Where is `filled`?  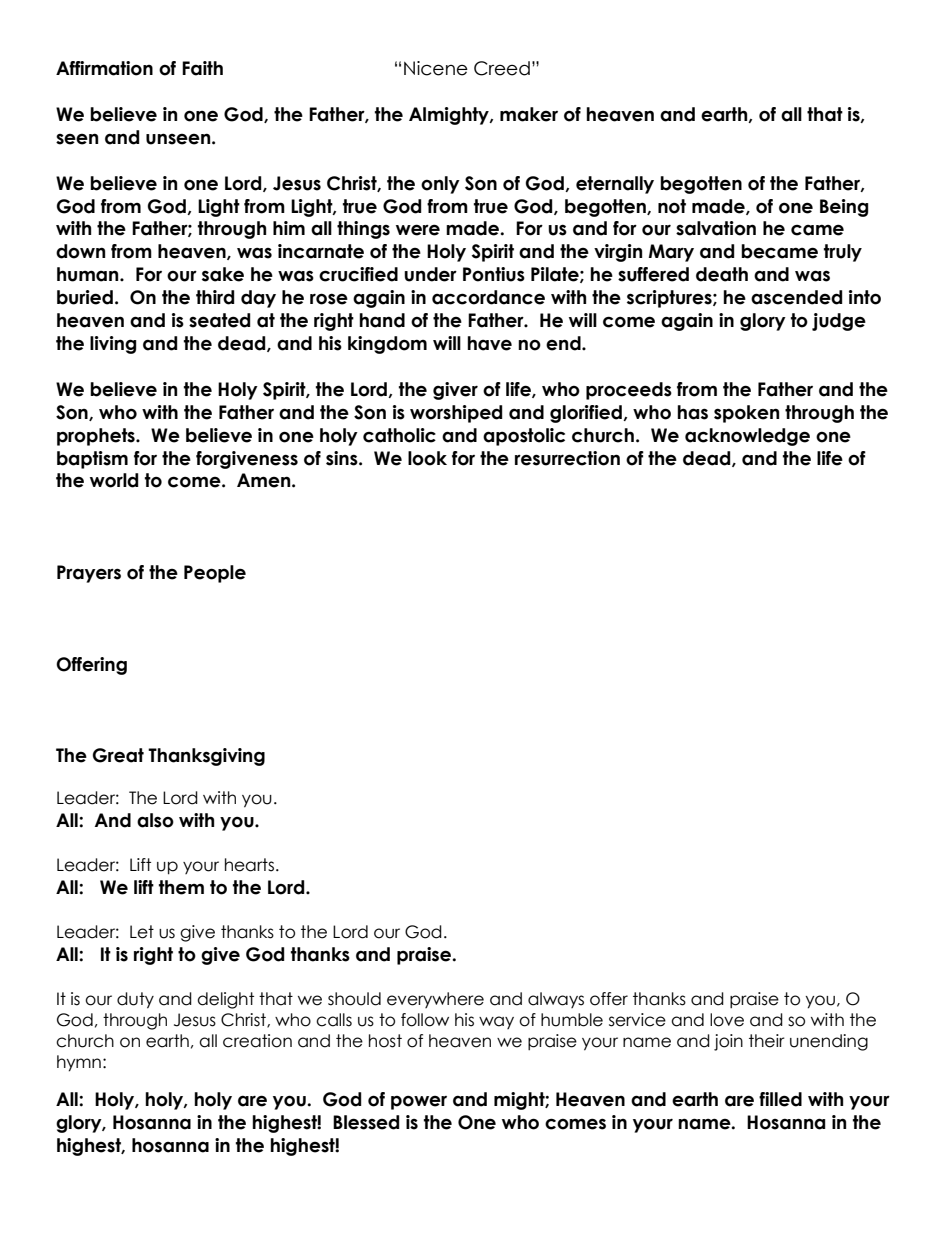
filled is located at coordinates (780, 1099).
